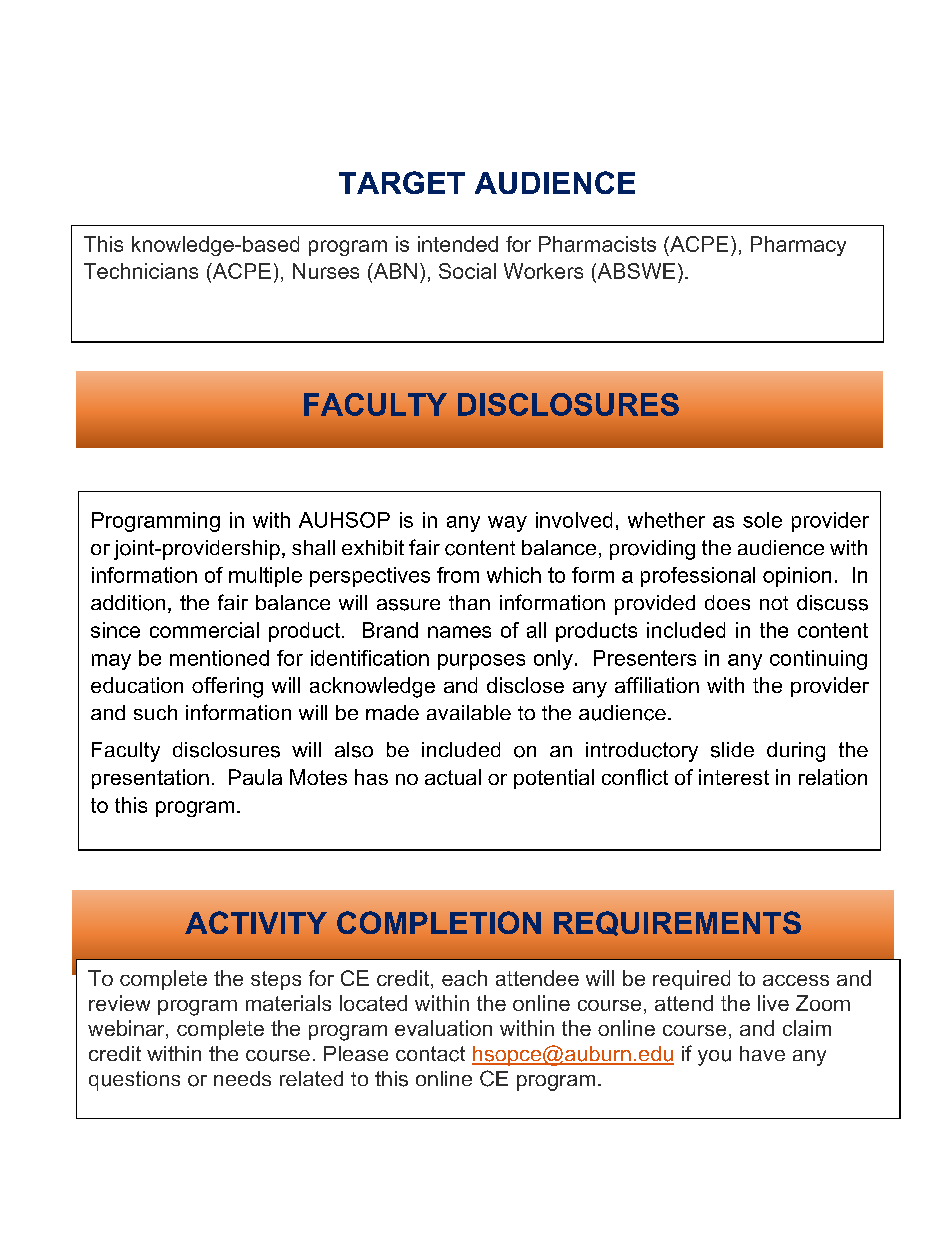 This screenshot has height=1233, width=952. Describe the element at coordinates (453, 777) in the screenshot. I see `actual` at that location.
